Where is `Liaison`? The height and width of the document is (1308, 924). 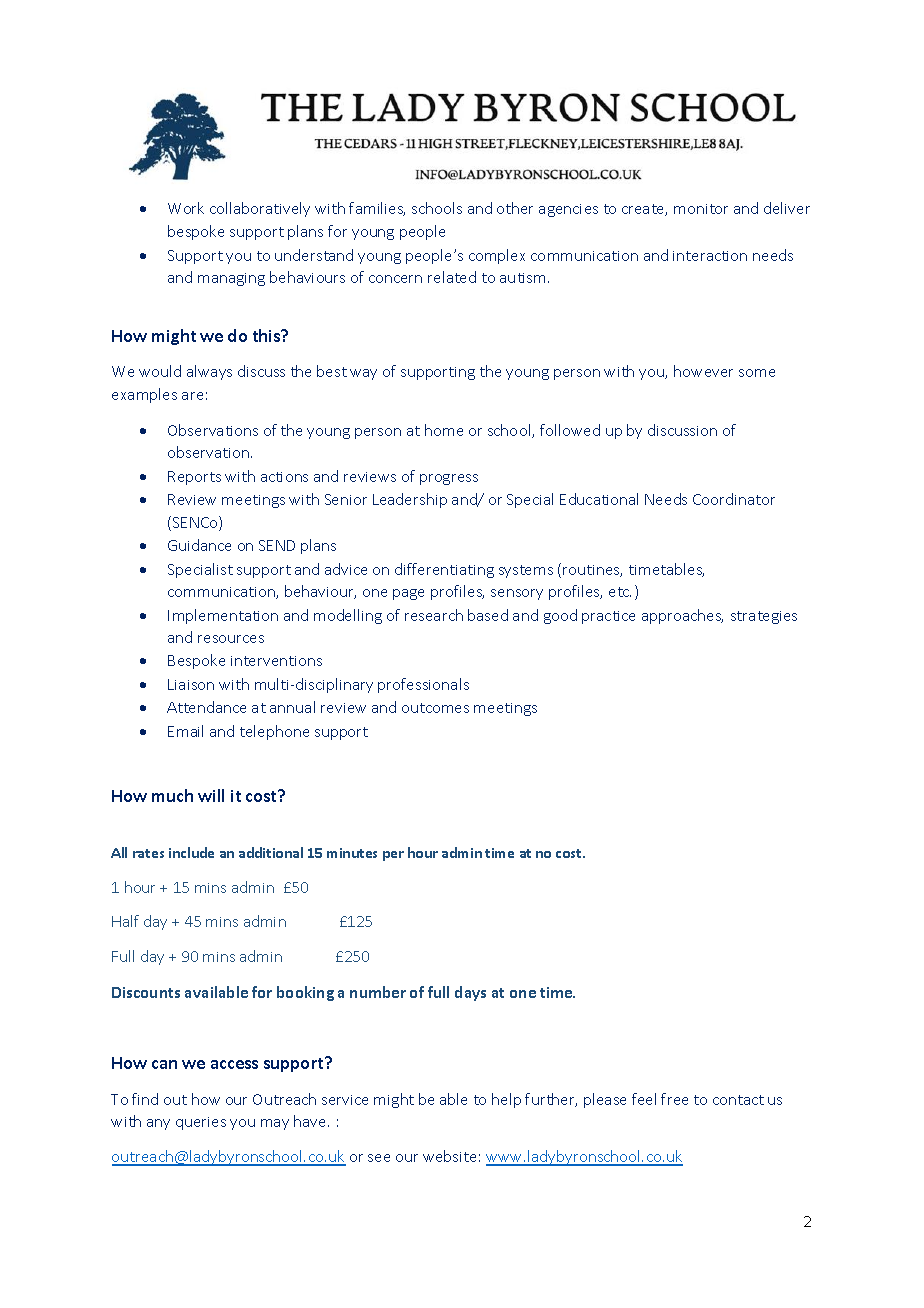
Liaison is located at coordinates (191, 684).
